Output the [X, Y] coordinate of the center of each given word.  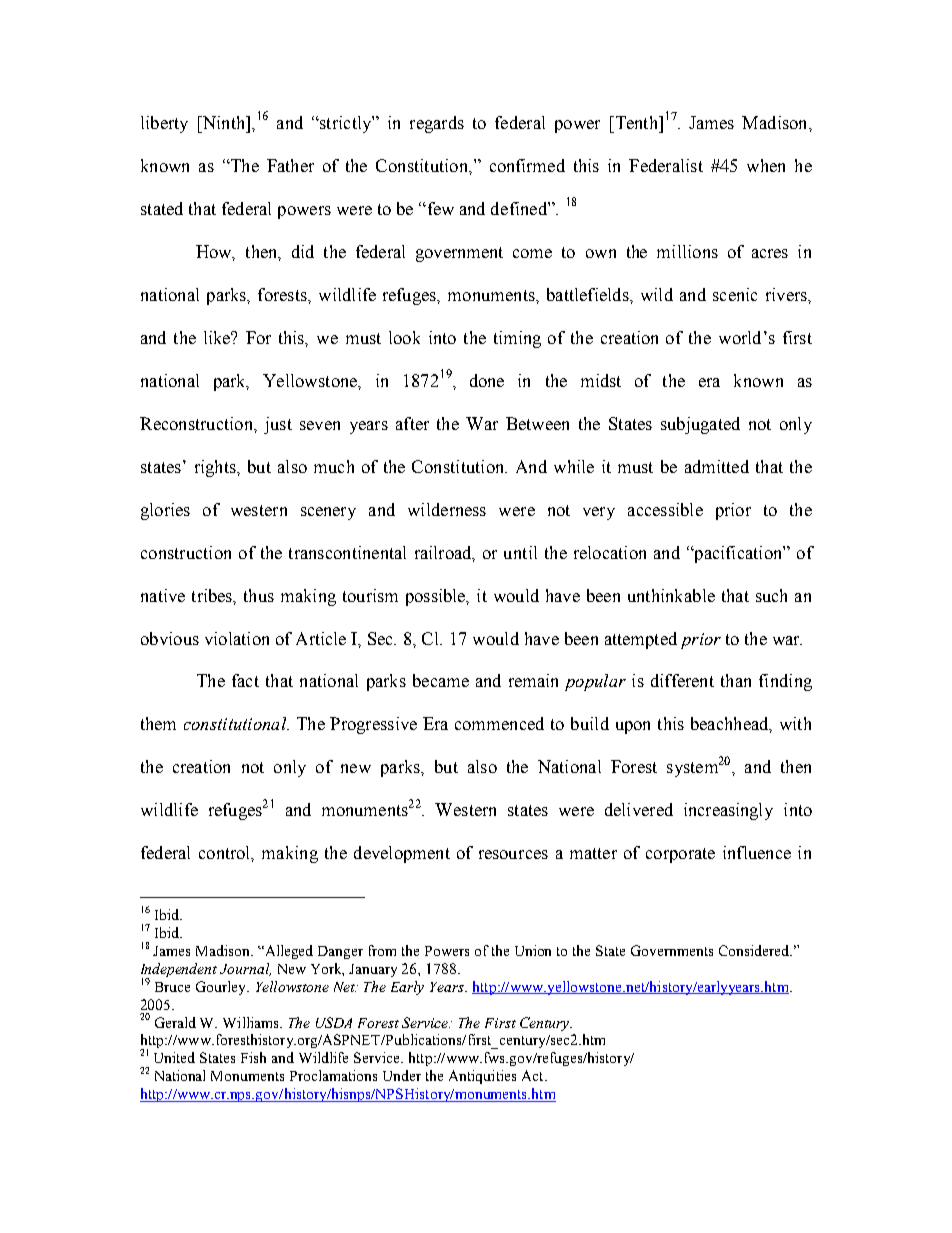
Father [290, 165]
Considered [755, 950]
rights [216, 468]
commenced [499, 723]
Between [537, 423]
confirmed [527, 165]
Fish [253, 1057]
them [158, 723]
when [766, 165]
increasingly [728, 811]
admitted [717, 466]
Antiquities [482, 1077]
